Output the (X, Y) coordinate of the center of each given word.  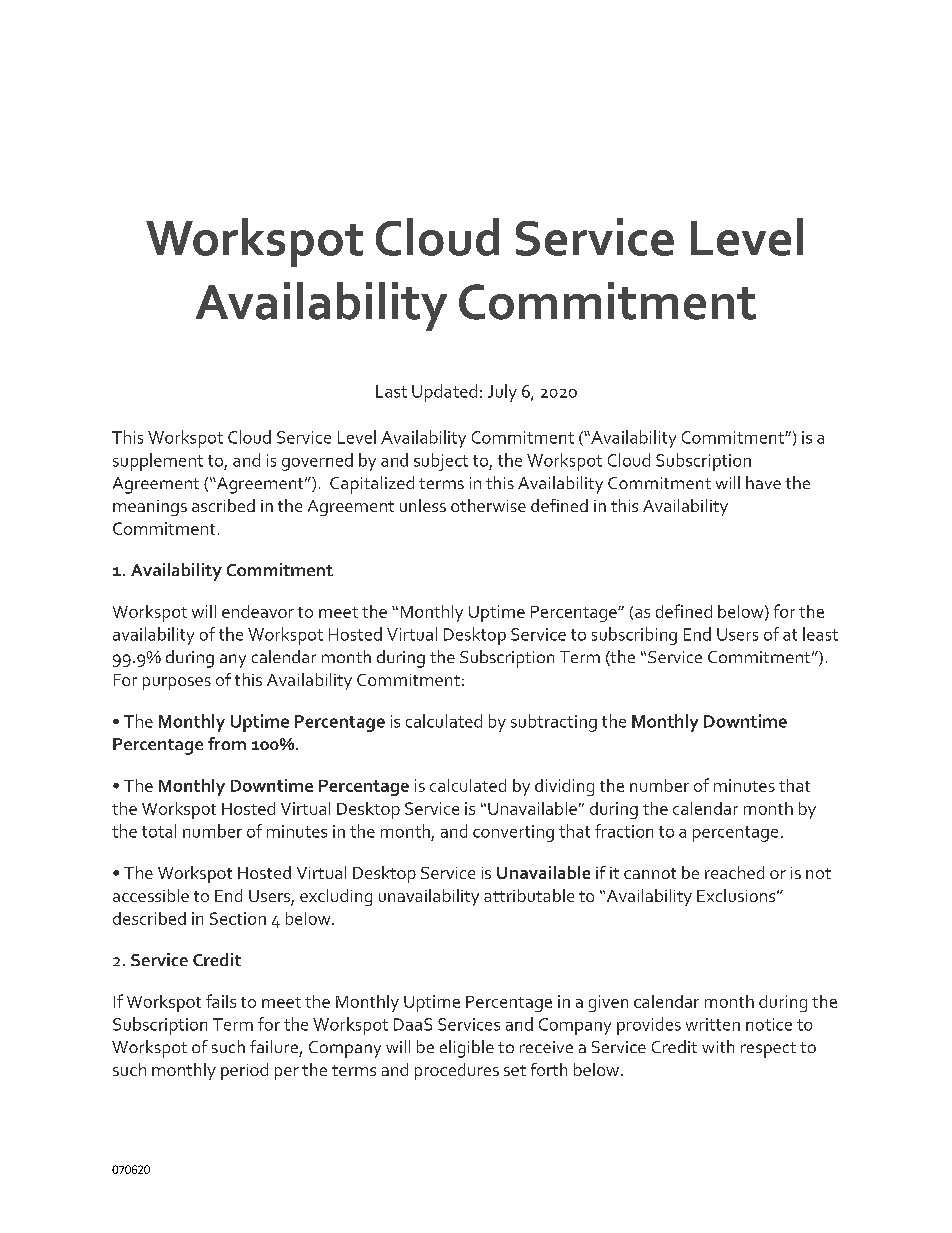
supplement (158, 462)
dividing (564, 787)
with (718, 1046)
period (244, 1071)
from (227, 743)
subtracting (554, 723)
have (763, 482)
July (502, 393)
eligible (467, 1049)
